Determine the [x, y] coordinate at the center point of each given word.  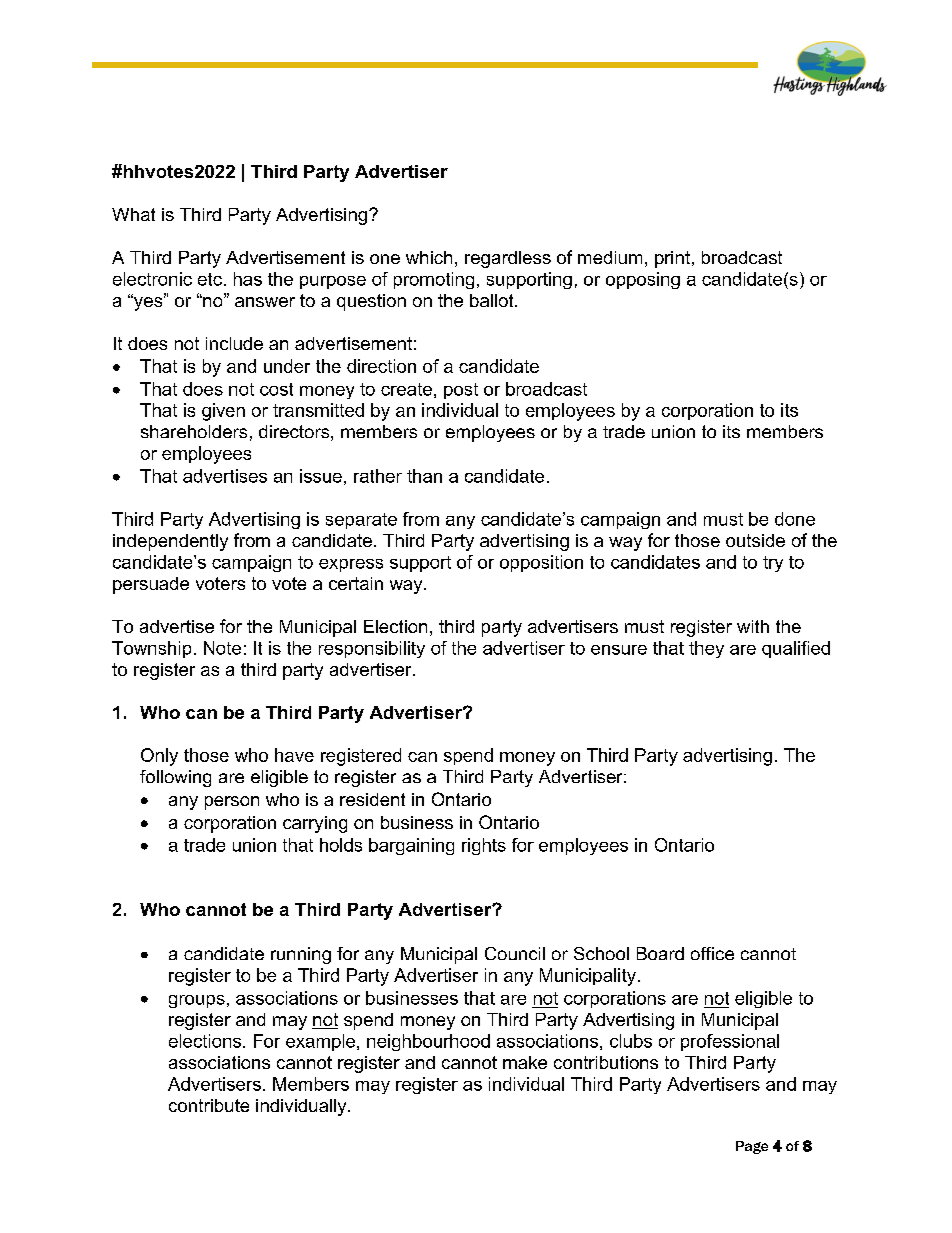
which [429, 257]
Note [222, 648]
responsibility [372, 649]
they [706, 649]
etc [210, 279]
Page [752, 1147]
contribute [209, 1105]
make [525, 1062]
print [672, 259]
